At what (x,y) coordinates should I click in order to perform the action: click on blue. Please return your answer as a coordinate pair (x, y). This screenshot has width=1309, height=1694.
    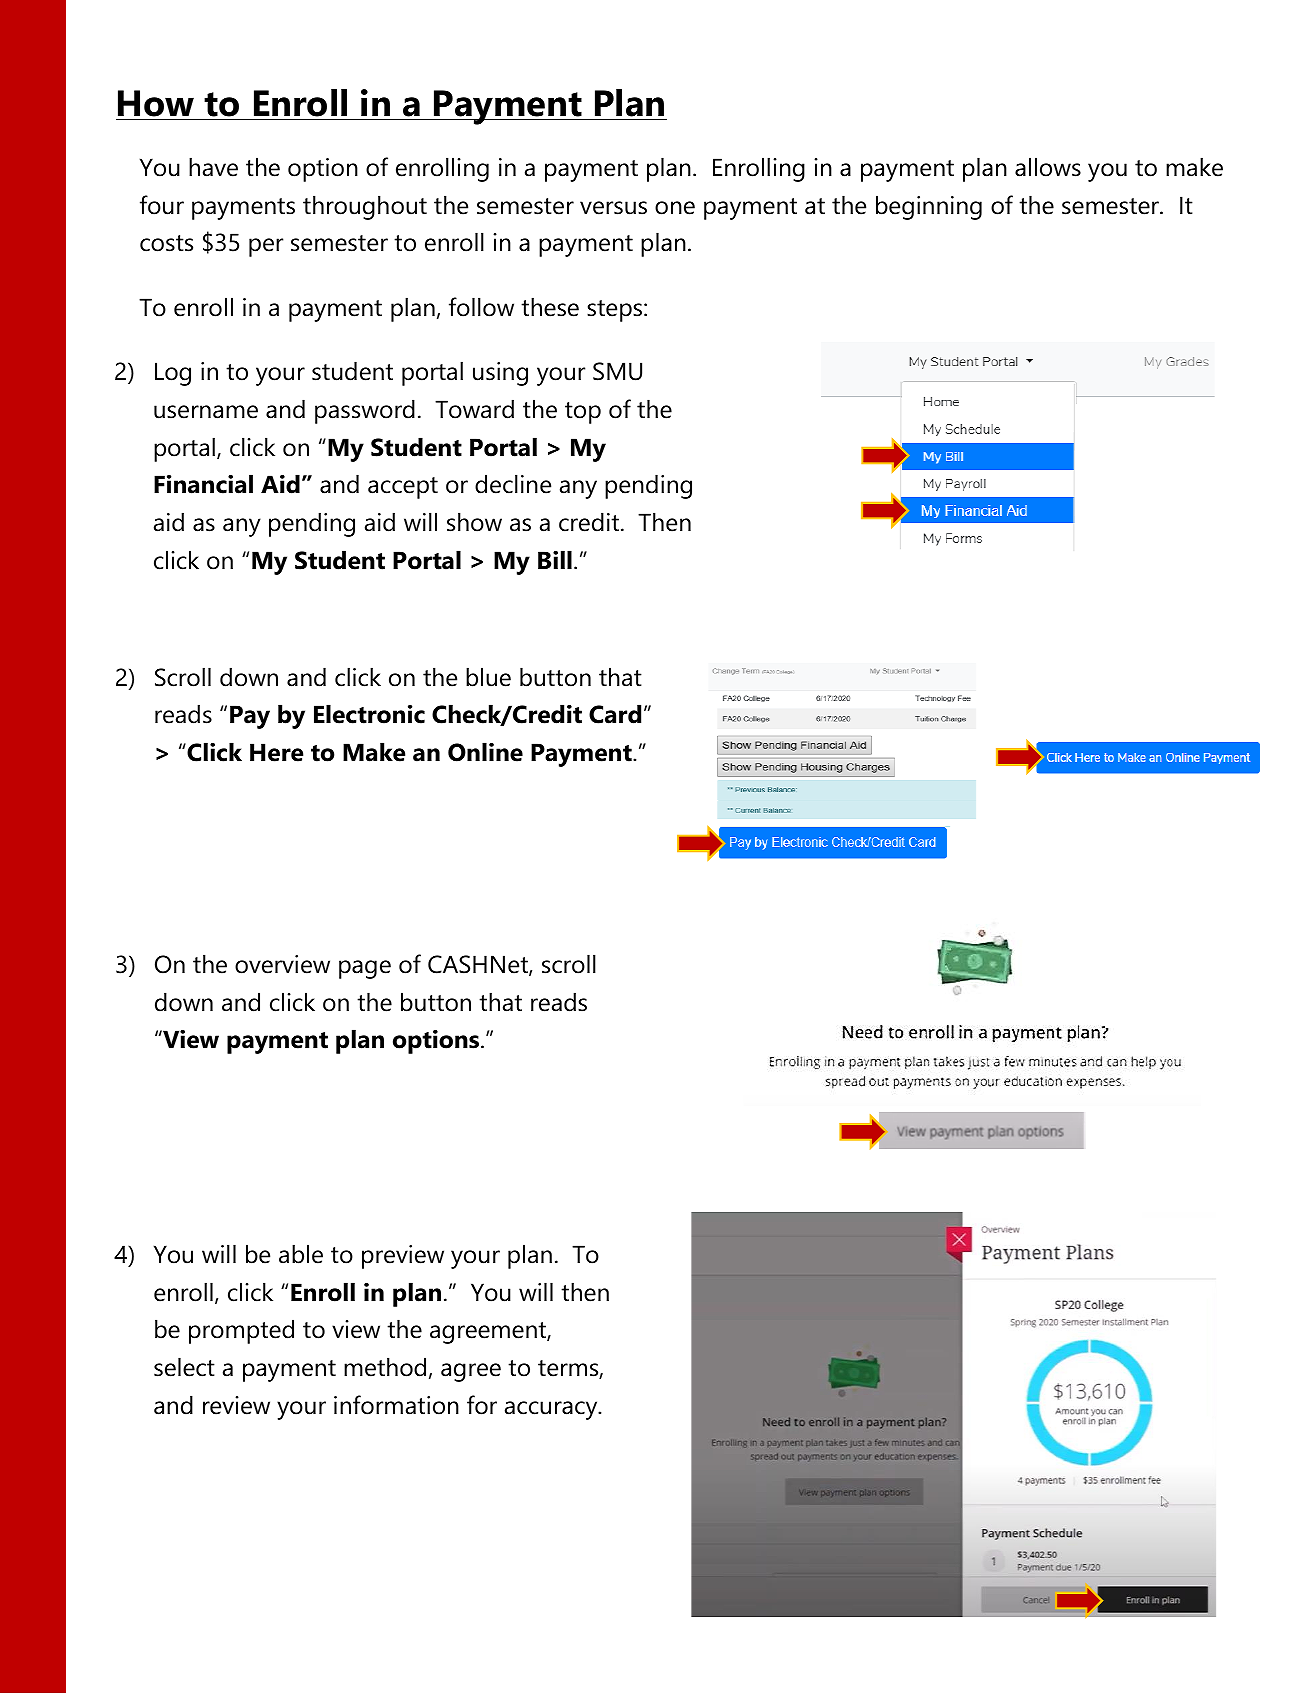
    Looking at the image, I should click on (488, 677).
